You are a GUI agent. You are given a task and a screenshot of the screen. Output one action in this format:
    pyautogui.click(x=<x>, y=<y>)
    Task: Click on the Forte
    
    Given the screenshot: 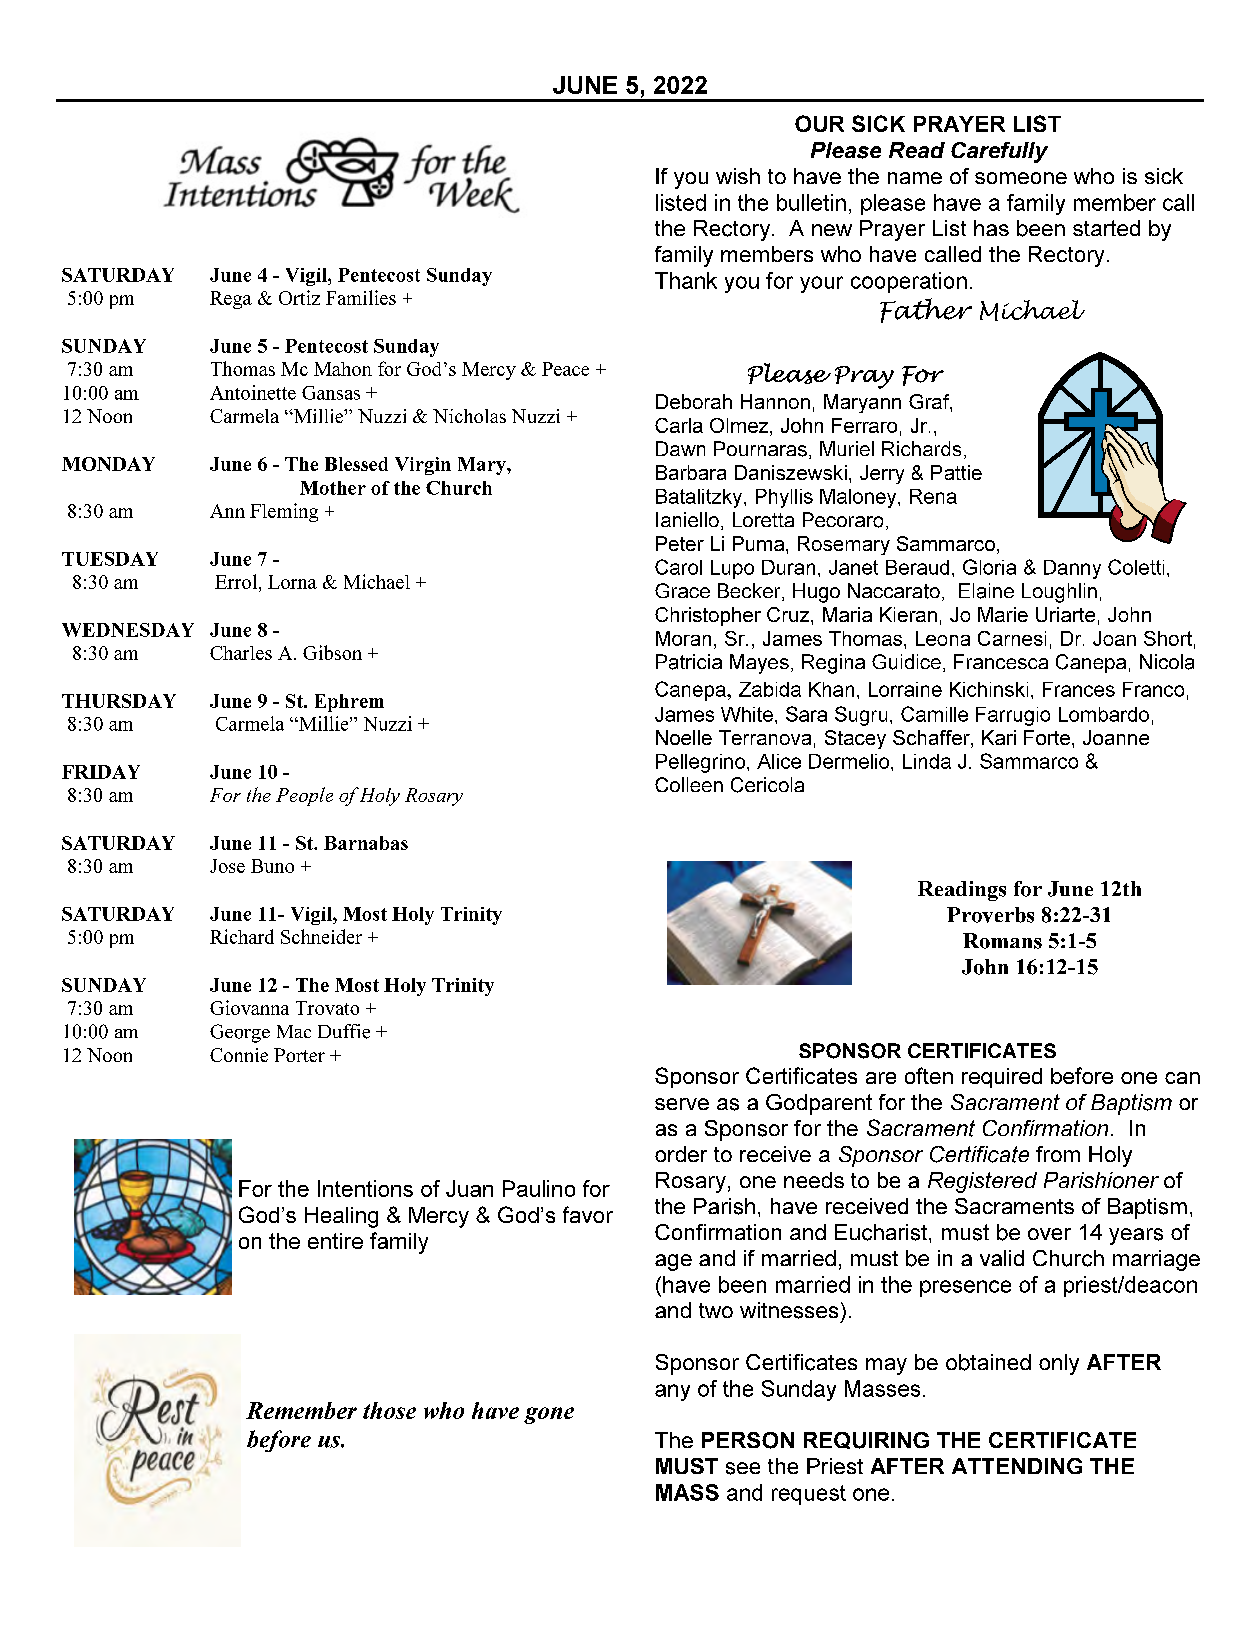 What is the action you would take?
    pyautogui.click(x=1047, y=737)
